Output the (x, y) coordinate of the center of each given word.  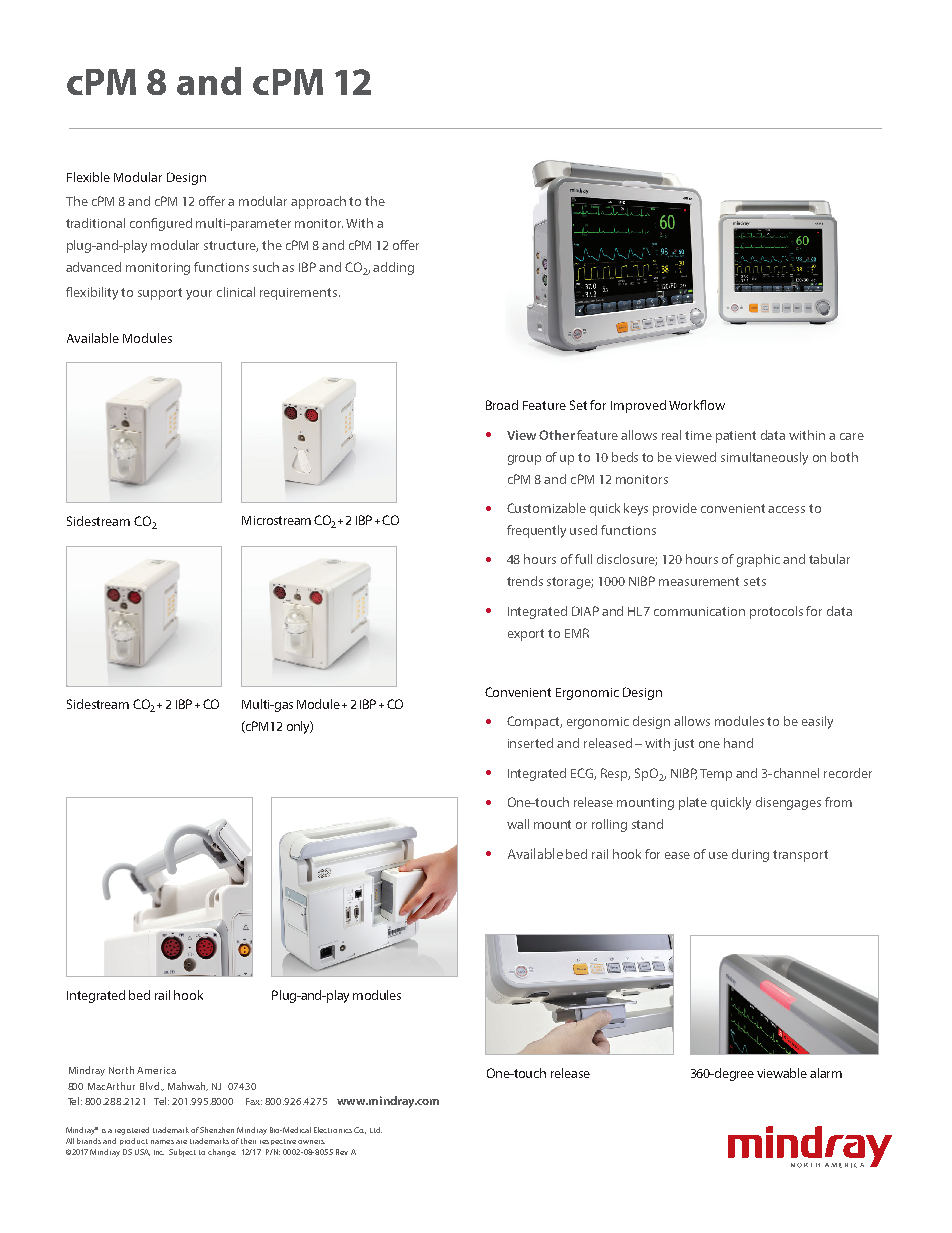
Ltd (376, 1130)
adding (393, 268)
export (526, 635)
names (162, 1142)
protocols (776, 612)
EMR (577, 633)
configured (161, 224)
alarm (826, 1073)
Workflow (697, 405)
